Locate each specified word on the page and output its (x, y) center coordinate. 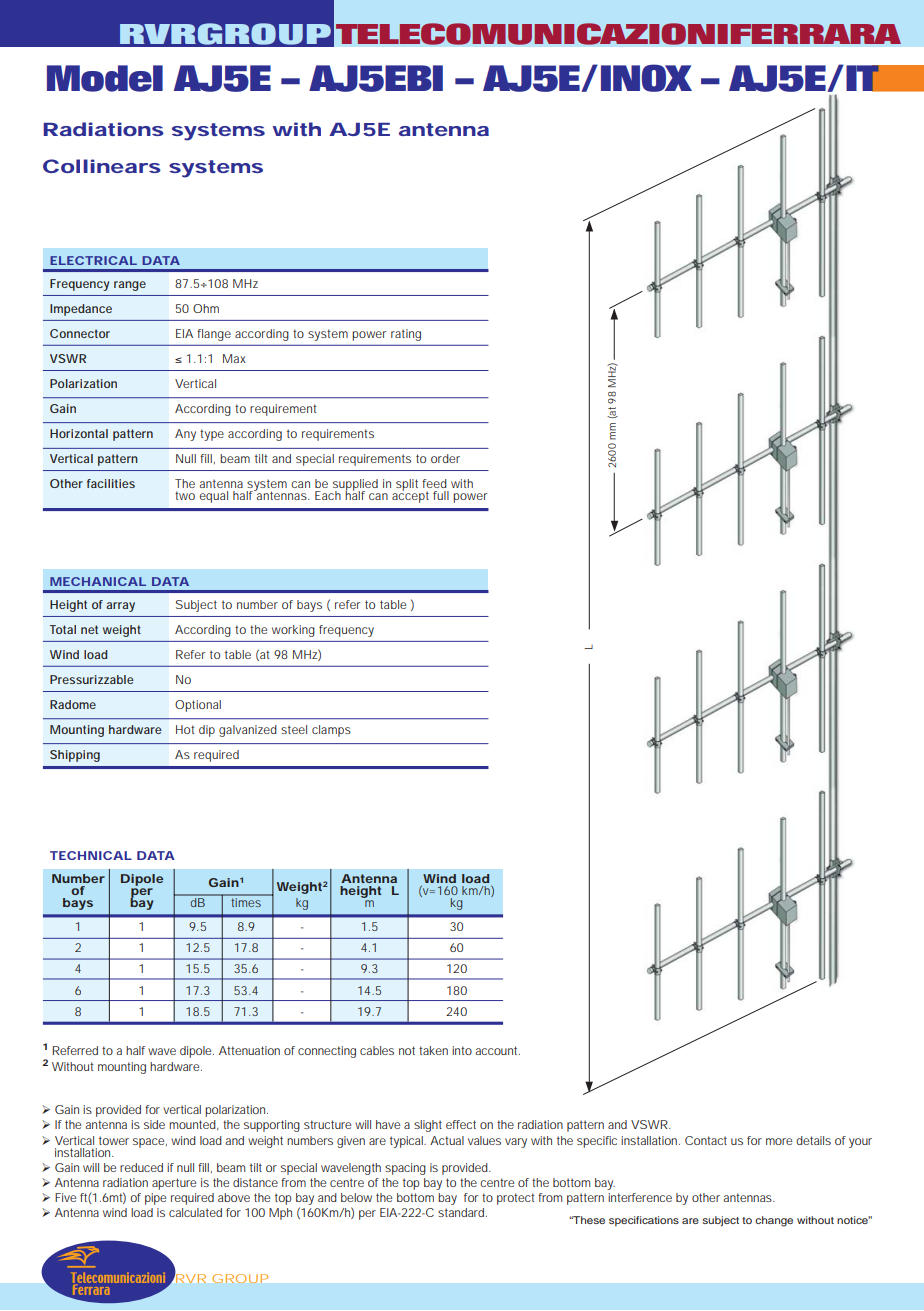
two (185, 495)
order (445, 458)
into (462, 1050)
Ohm (206, 308)
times (246, 902)
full (441, 495)
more (779, 1141)
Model (105, 78)
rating (406, 335)
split (407, 485)
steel (294, 729)
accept (410, 496)
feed (434, 483)
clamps (331, 731)
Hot (185, 729)
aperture (174, 1184)
